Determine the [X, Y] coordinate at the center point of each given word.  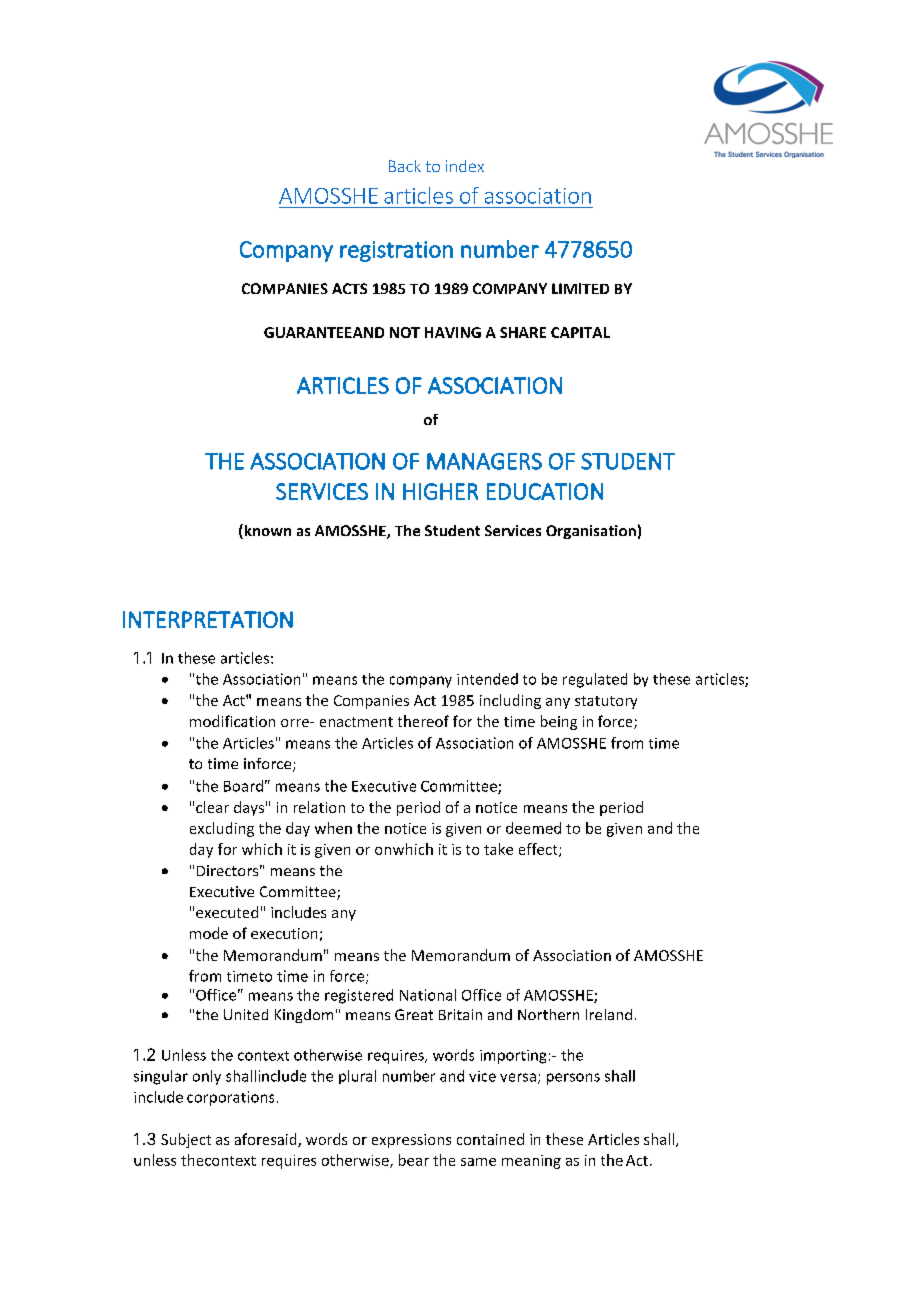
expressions [411, 1141]
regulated [595, 680]
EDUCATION [545, 491]
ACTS [349, 288]
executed [227, 912]
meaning [531, 1162]
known [266, 531]
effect [539, 850]
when [333, 828]
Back [405, 166]
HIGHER [440, 491]
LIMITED [580, 288]
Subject [186, 1140]
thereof [423, 721]
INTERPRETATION [208, 619]
